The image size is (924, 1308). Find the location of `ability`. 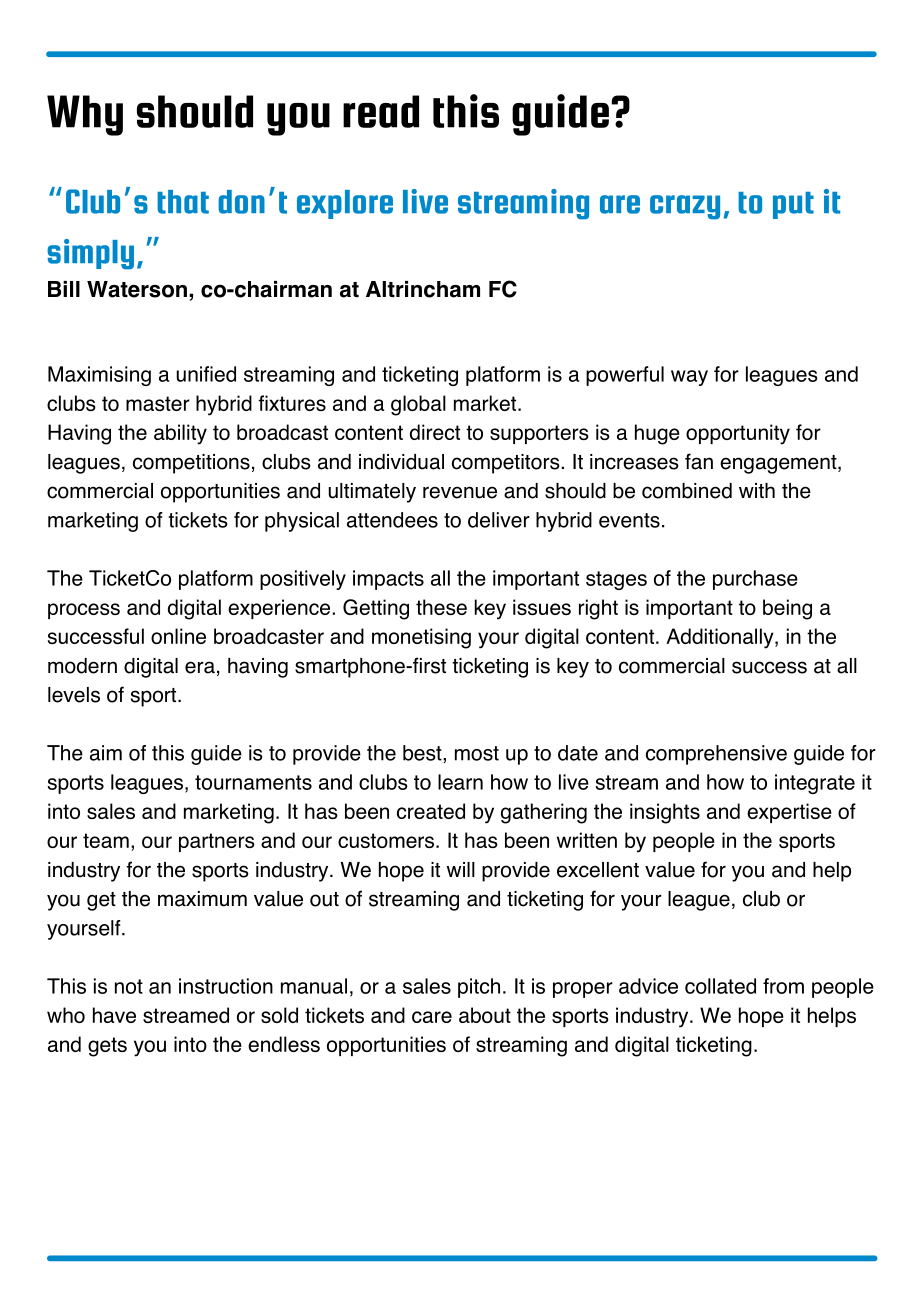

ability is located at coordinates (180, 434).
